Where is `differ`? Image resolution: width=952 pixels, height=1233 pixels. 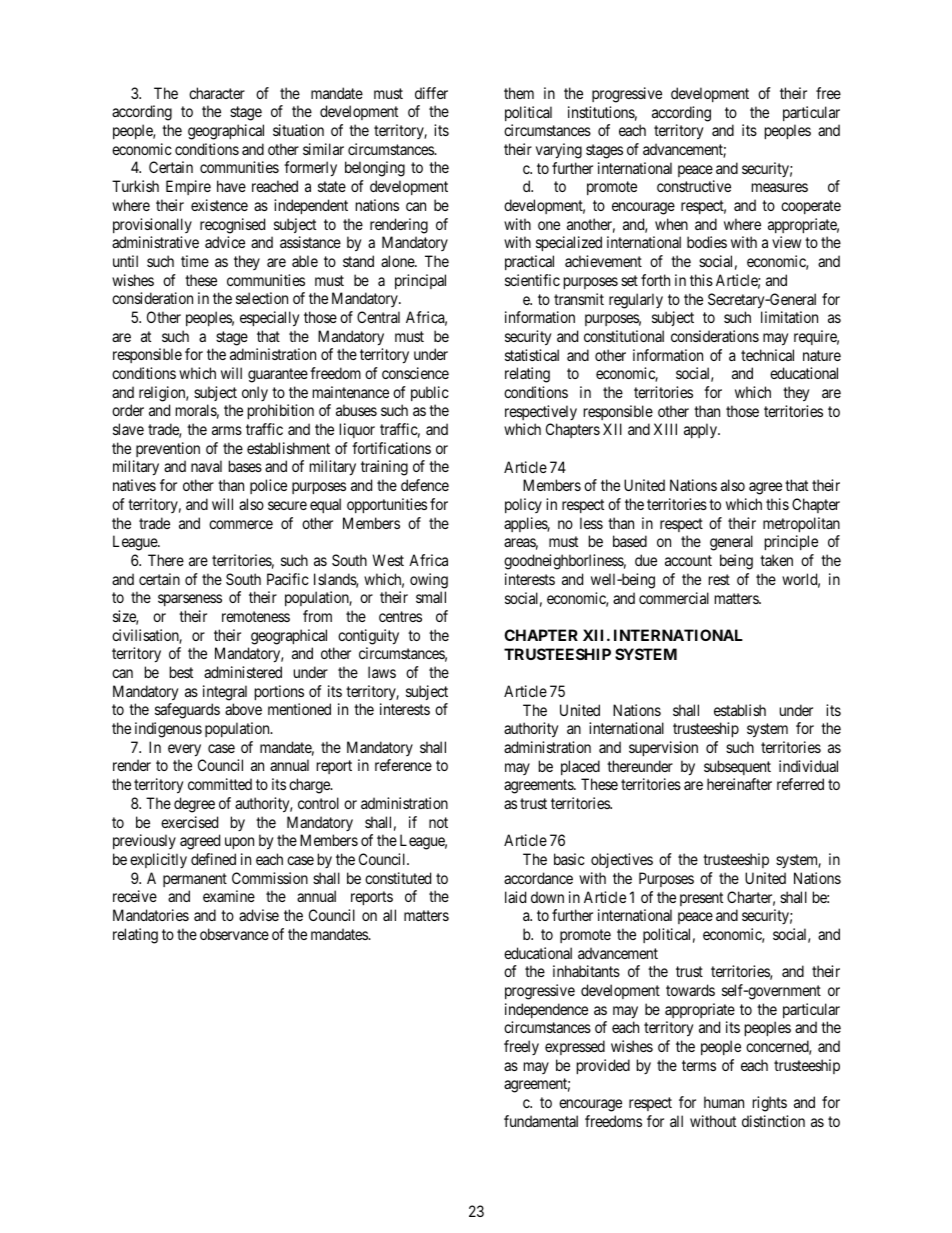 differ is located at coordinates (431, 93).
